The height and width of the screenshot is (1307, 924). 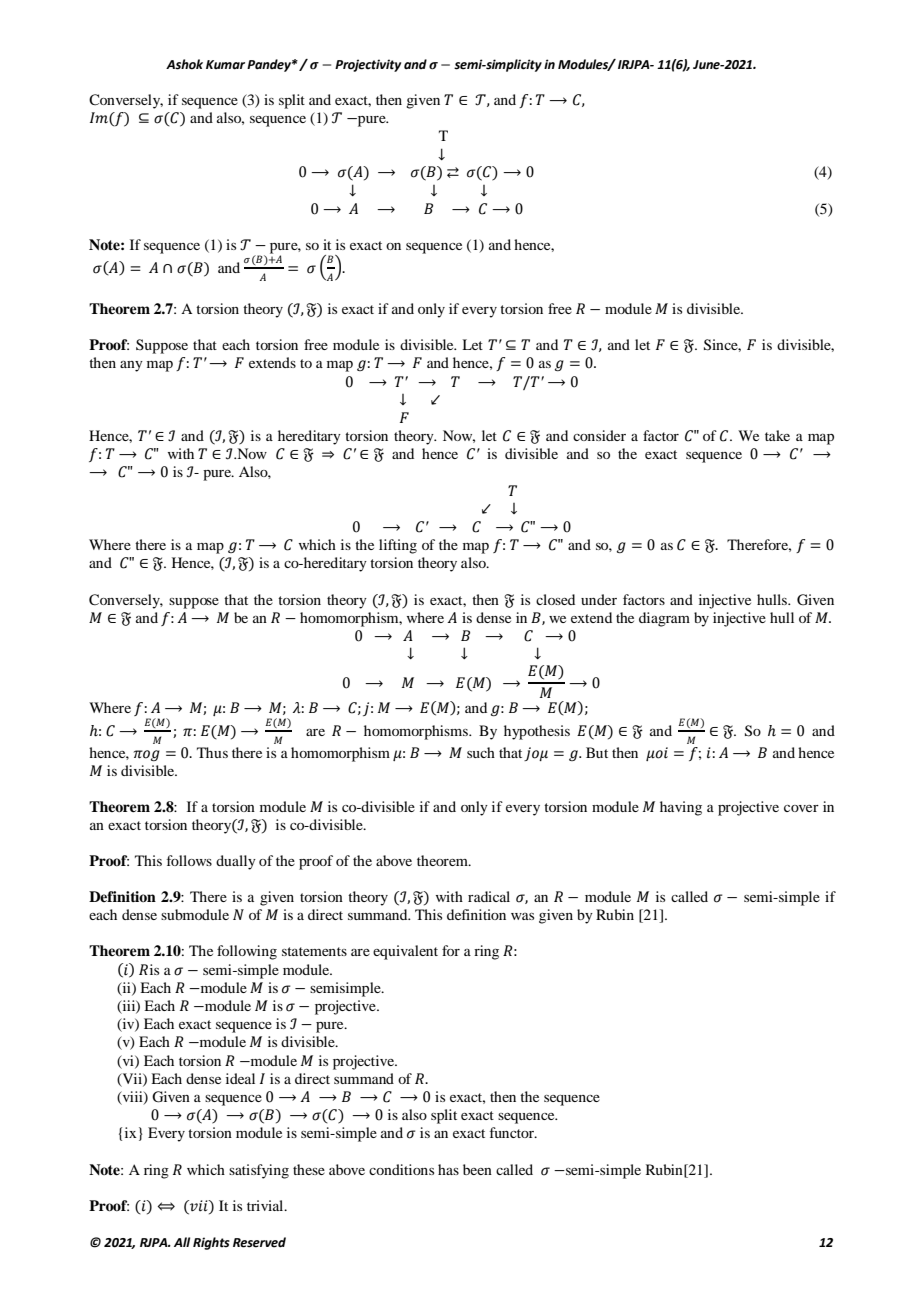 What do you see at coordinates (555, 599) in the screenshot?
I see `closed` at bounding box center [555, 599].
